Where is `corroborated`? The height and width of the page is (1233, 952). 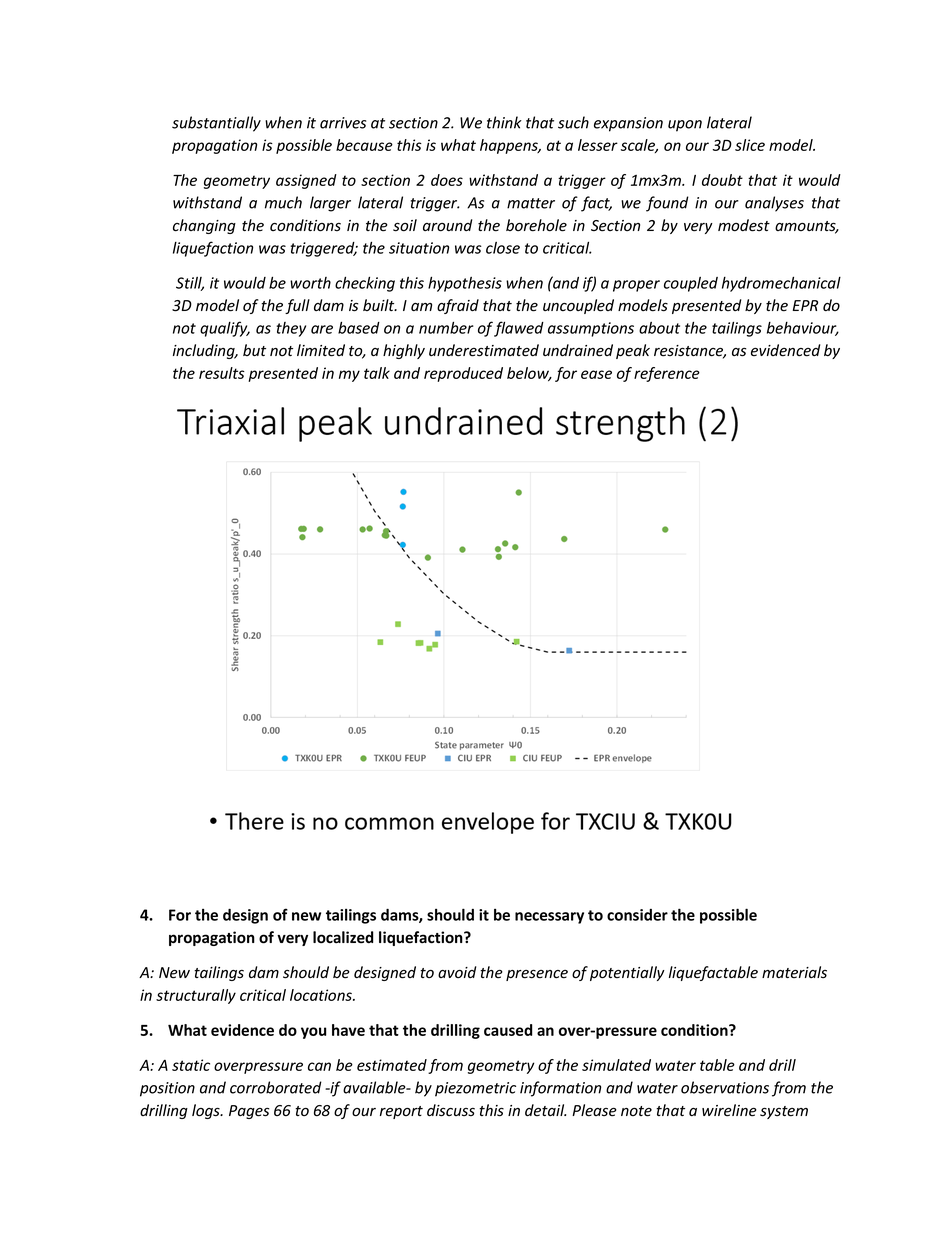 corroborated is located at coordinates (276, 1087).
